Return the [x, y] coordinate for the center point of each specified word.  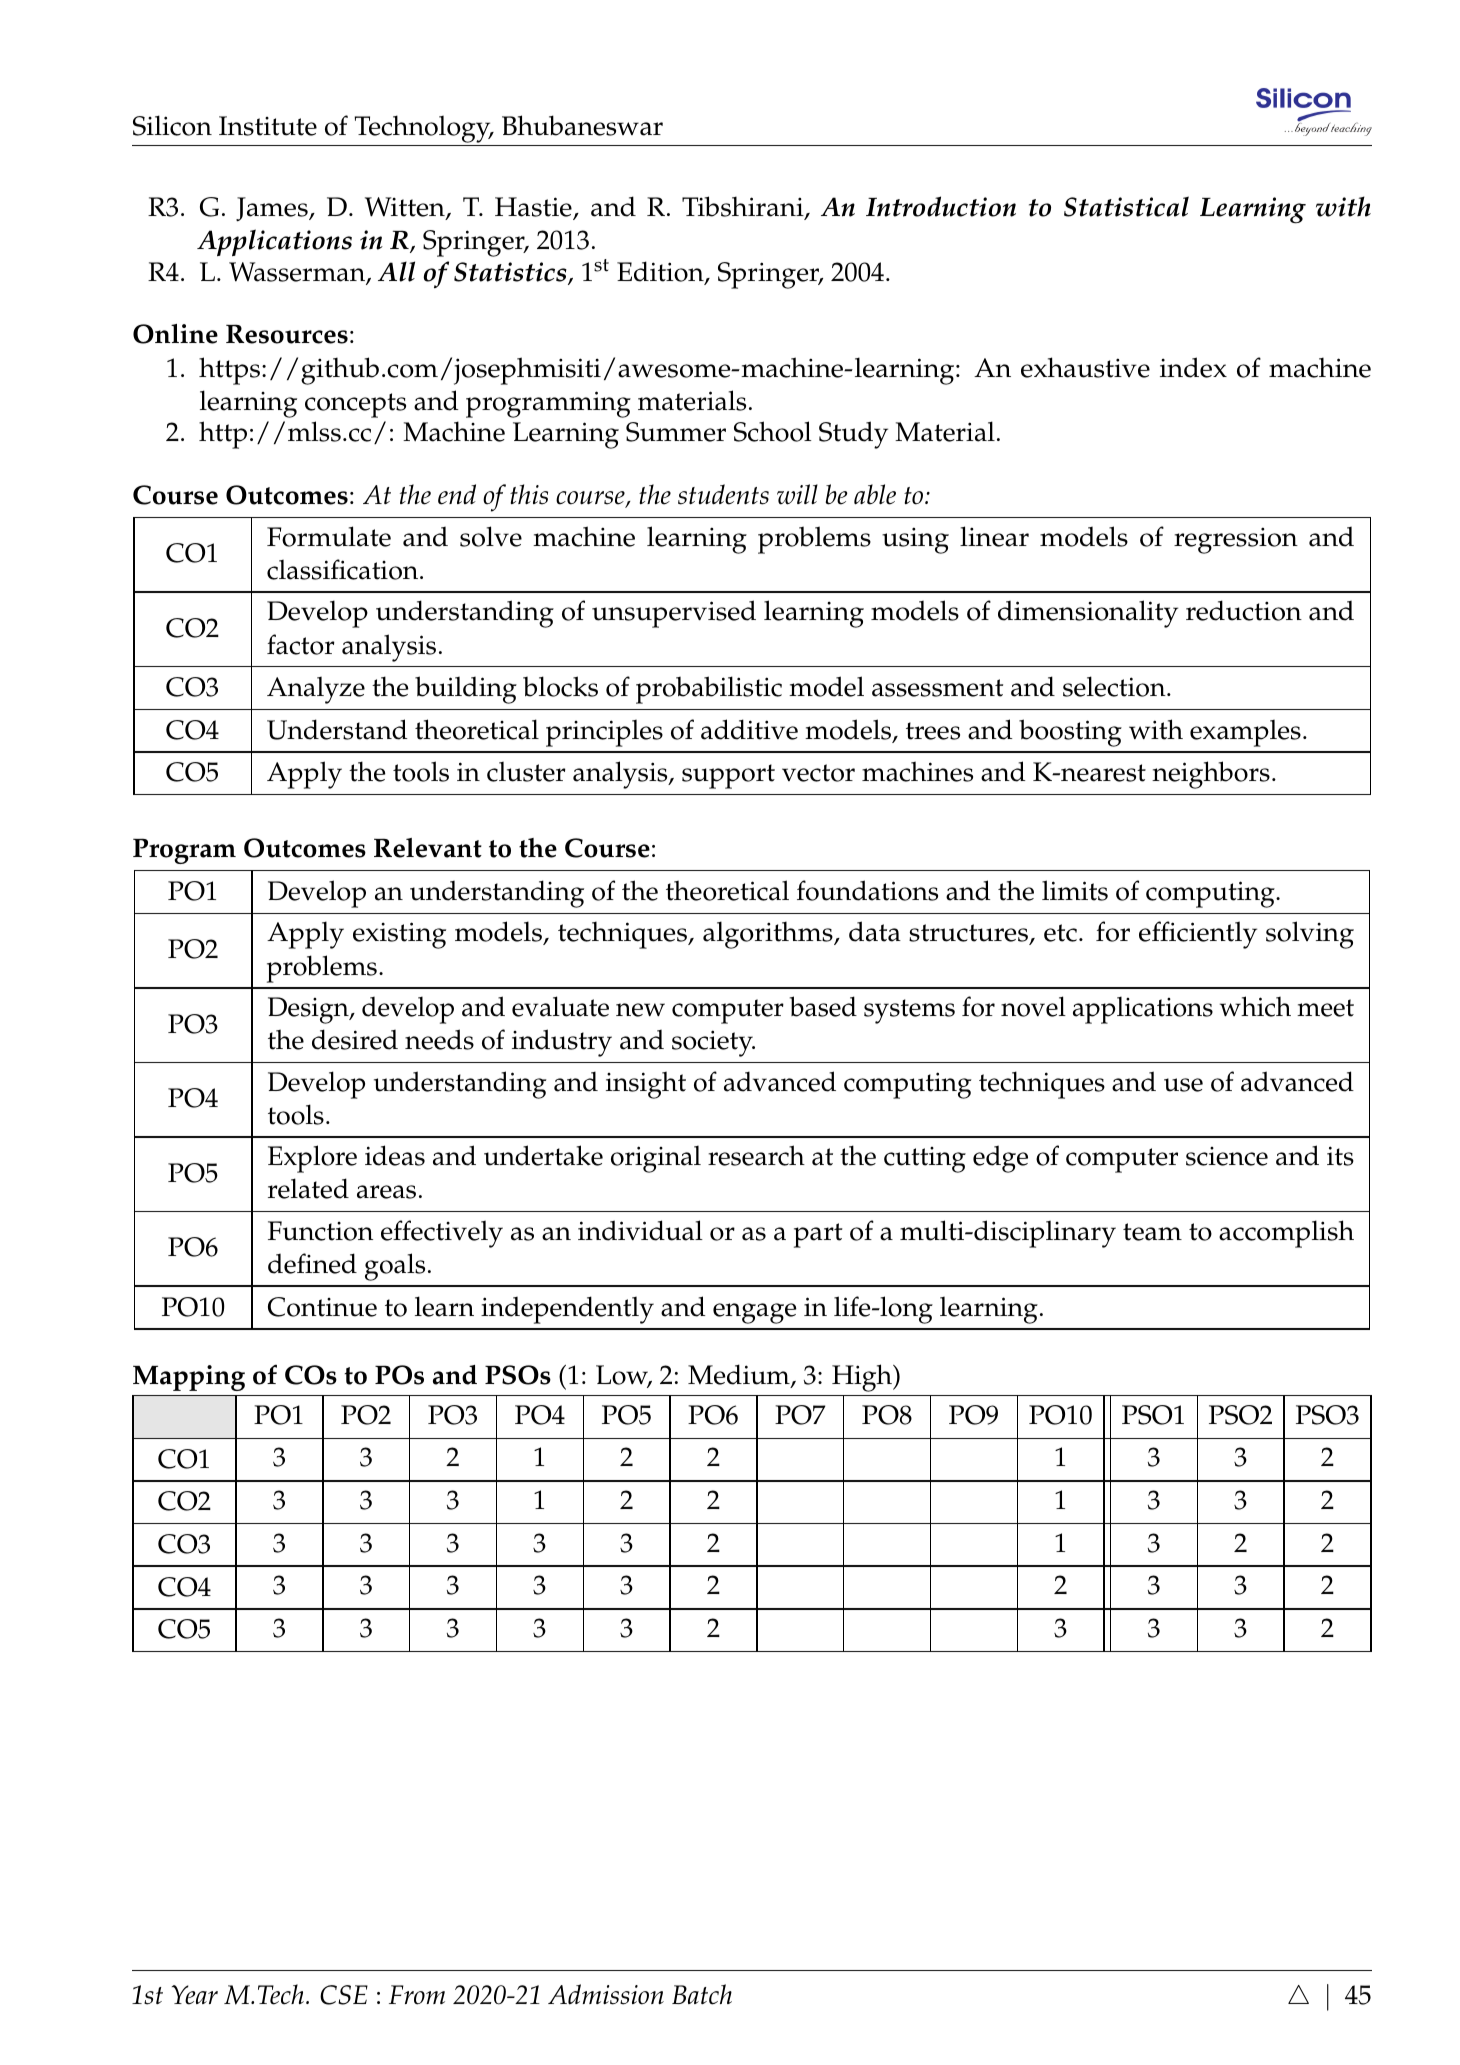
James [273, 209]
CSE [344, 1995]
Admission [606, 1994]
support [728, 776]
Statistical [1126, 206]
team [1152, 1232]
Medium [740, 1376]
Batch [702, 1994]
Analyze [316, 690]
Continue [322, 1307]
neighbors [1211, 775]
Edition [661, 272]
